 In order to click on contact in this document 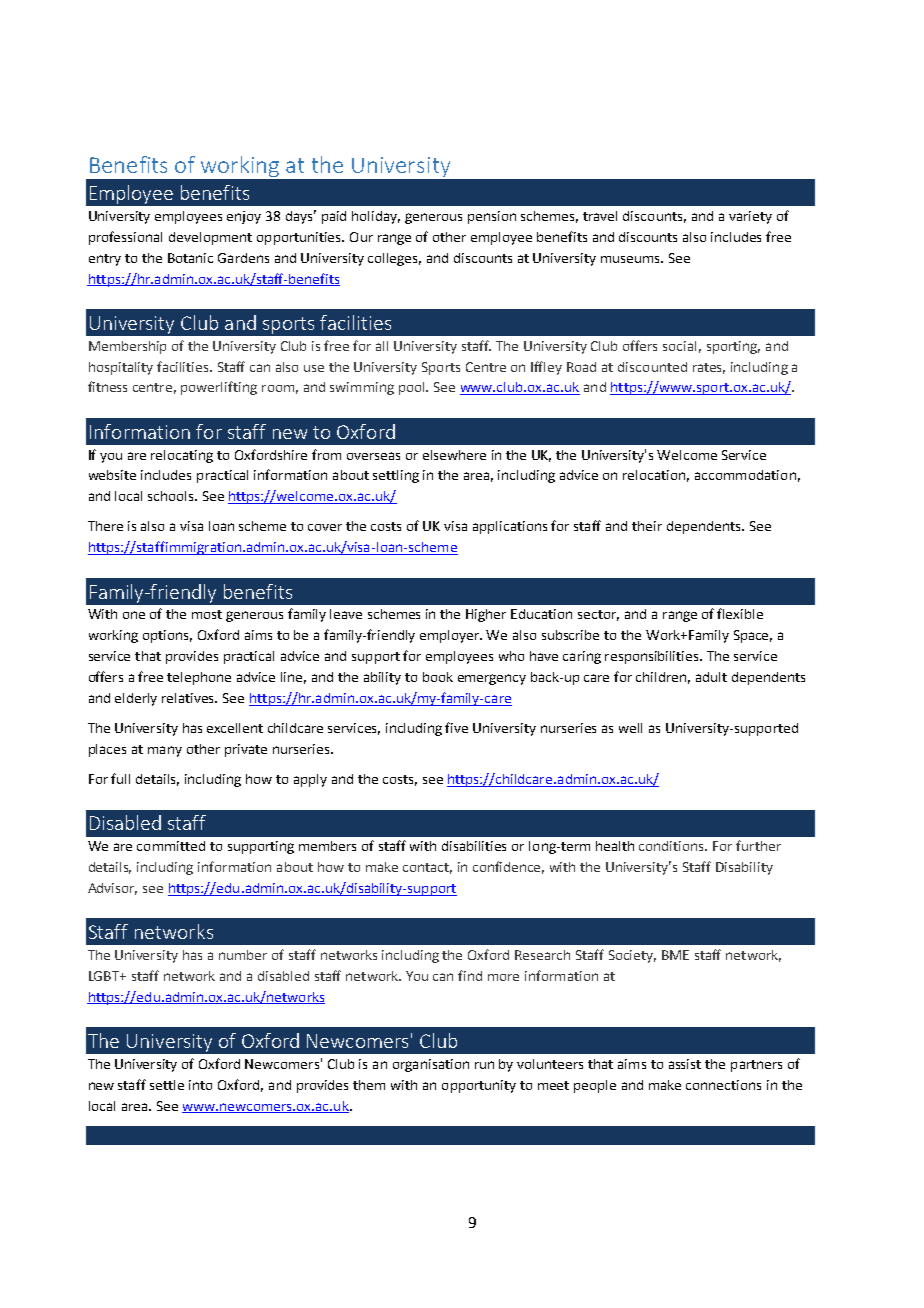, I will do `click(427, 868)`.
